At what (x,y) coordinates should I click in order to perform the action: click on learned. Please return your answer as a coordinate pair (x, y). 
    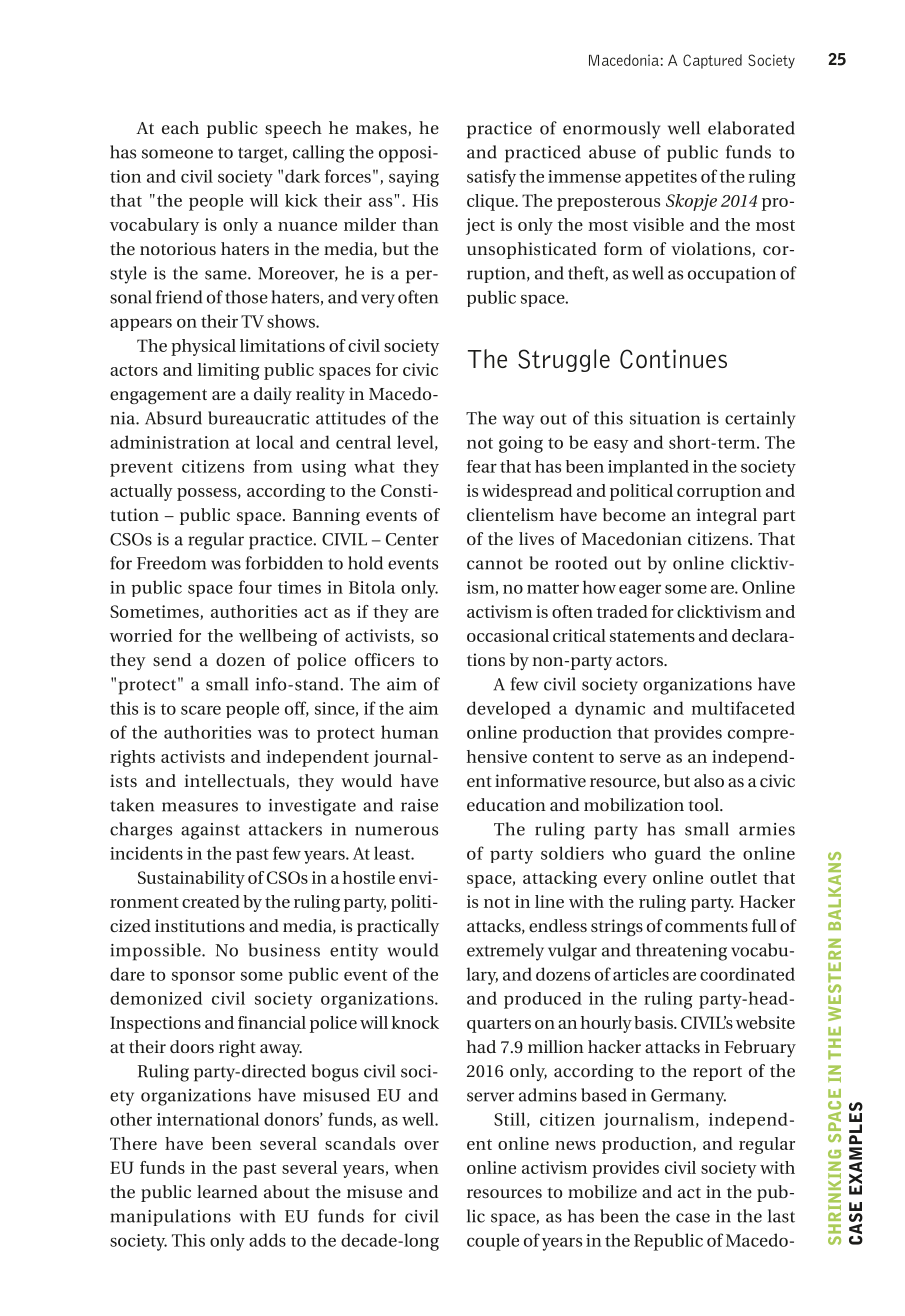
    Looking at the image, I should click on (227, 1191).
